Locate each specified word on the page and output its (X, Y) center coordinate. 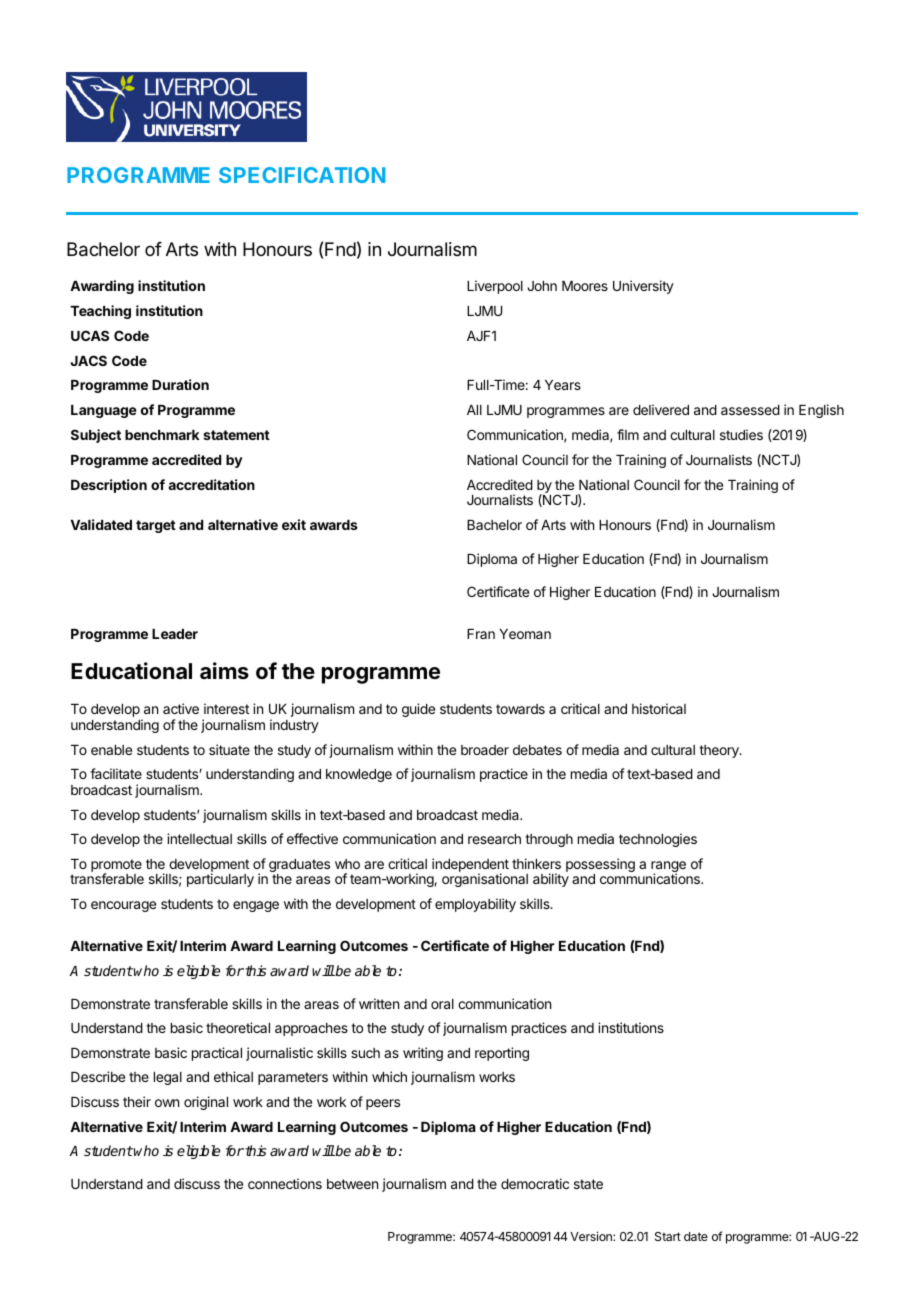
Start (668, 1236)
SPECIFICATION (302, 175)
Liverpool (495, 287)
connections (285, 1183)
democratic (535, 1183)
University (643, 287)
